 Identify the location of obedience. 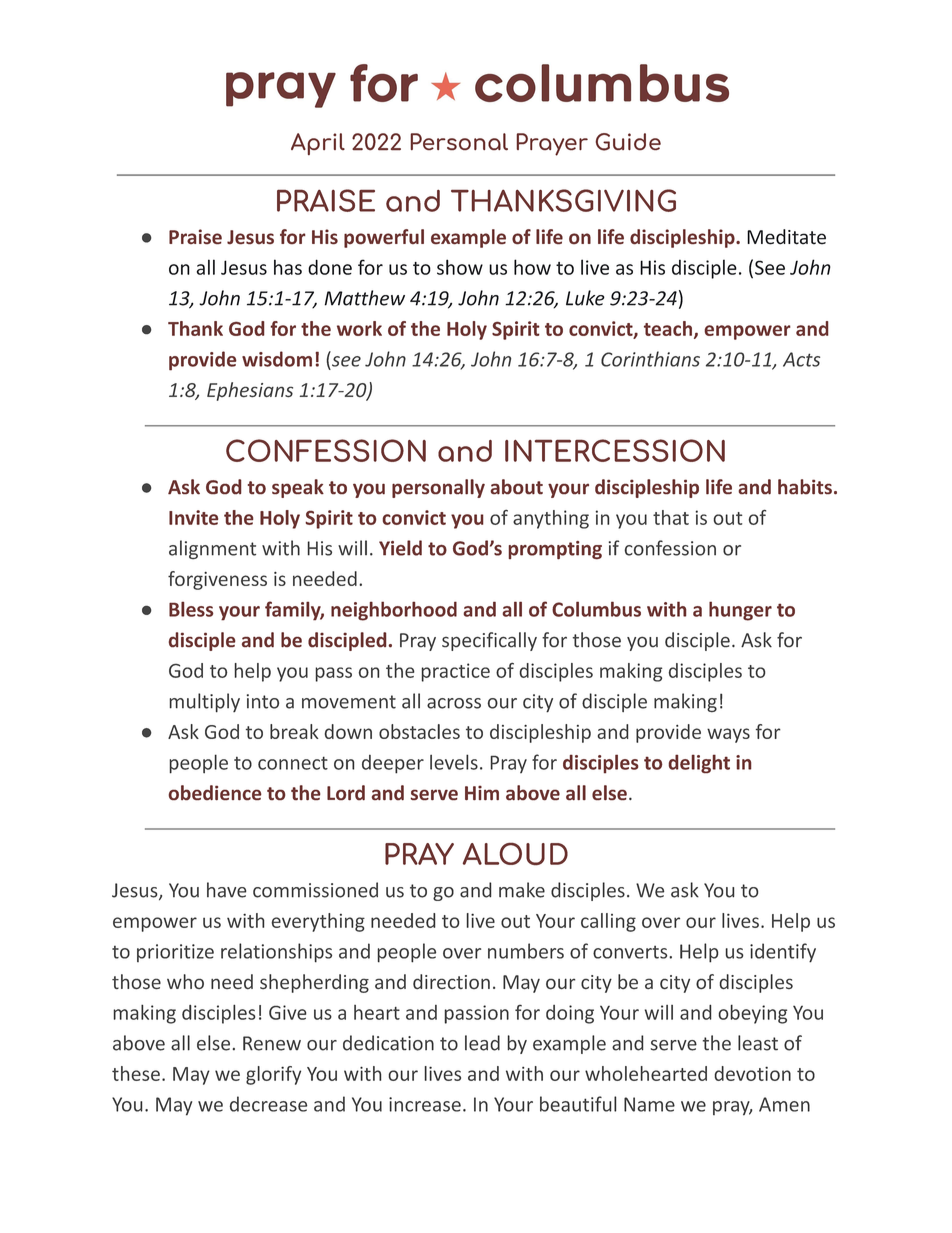
(215, 793).
